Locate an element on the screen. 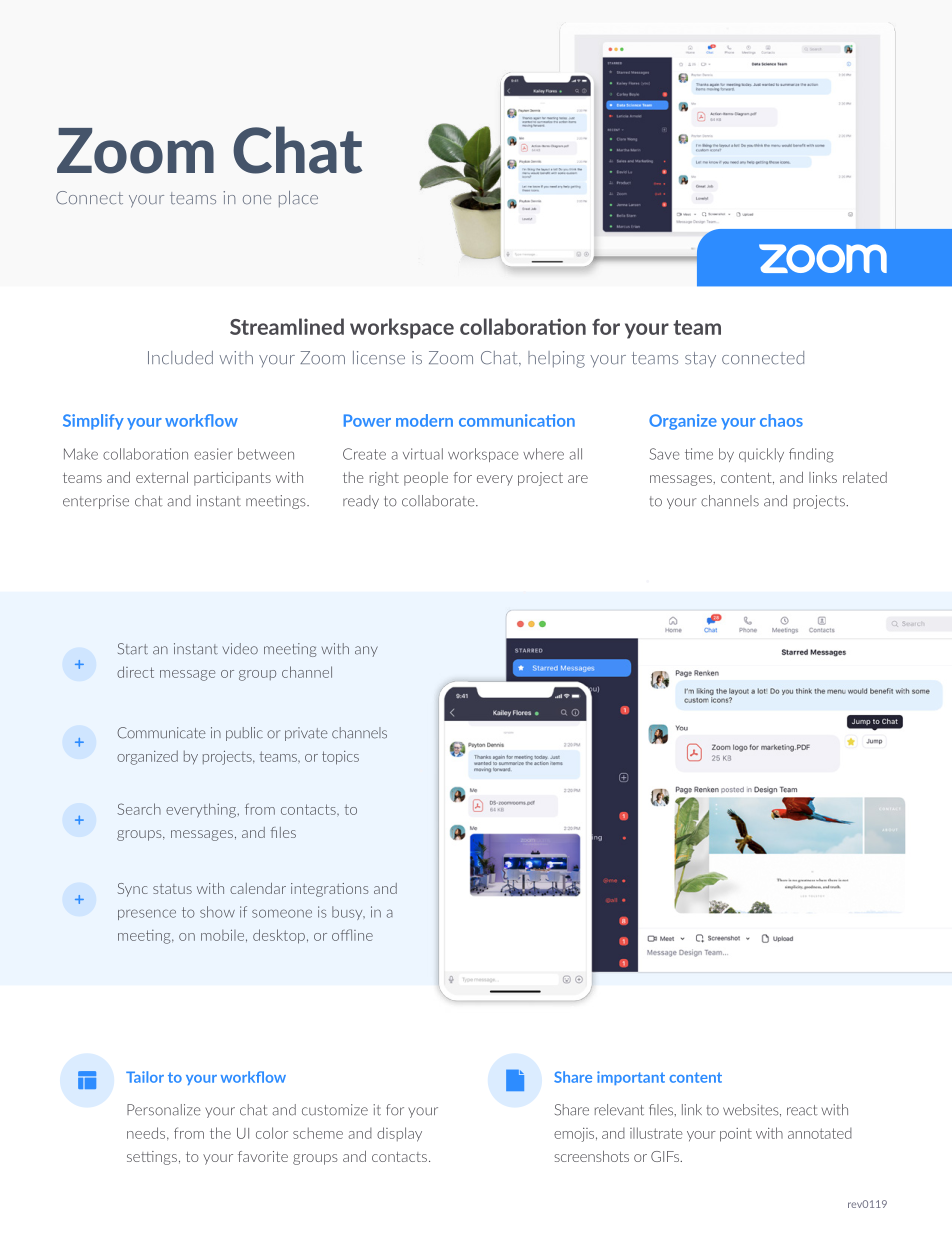 Image resolution: width=952 pixels, height=1233 pixels. helping is located at coordinates (556, 359).
